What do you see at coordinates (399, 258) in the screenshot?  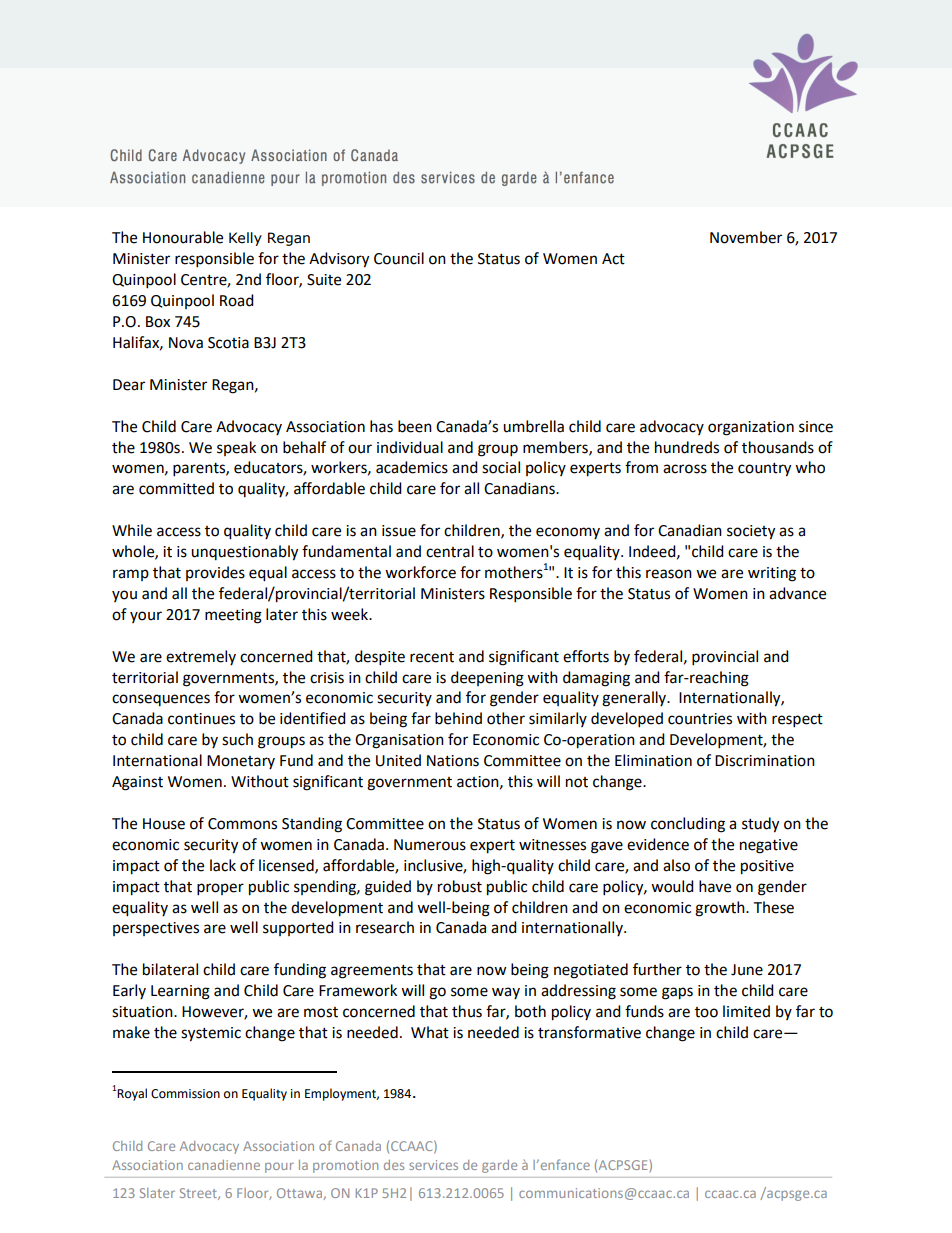 I see `Council` at bounding box center [399, 258].
